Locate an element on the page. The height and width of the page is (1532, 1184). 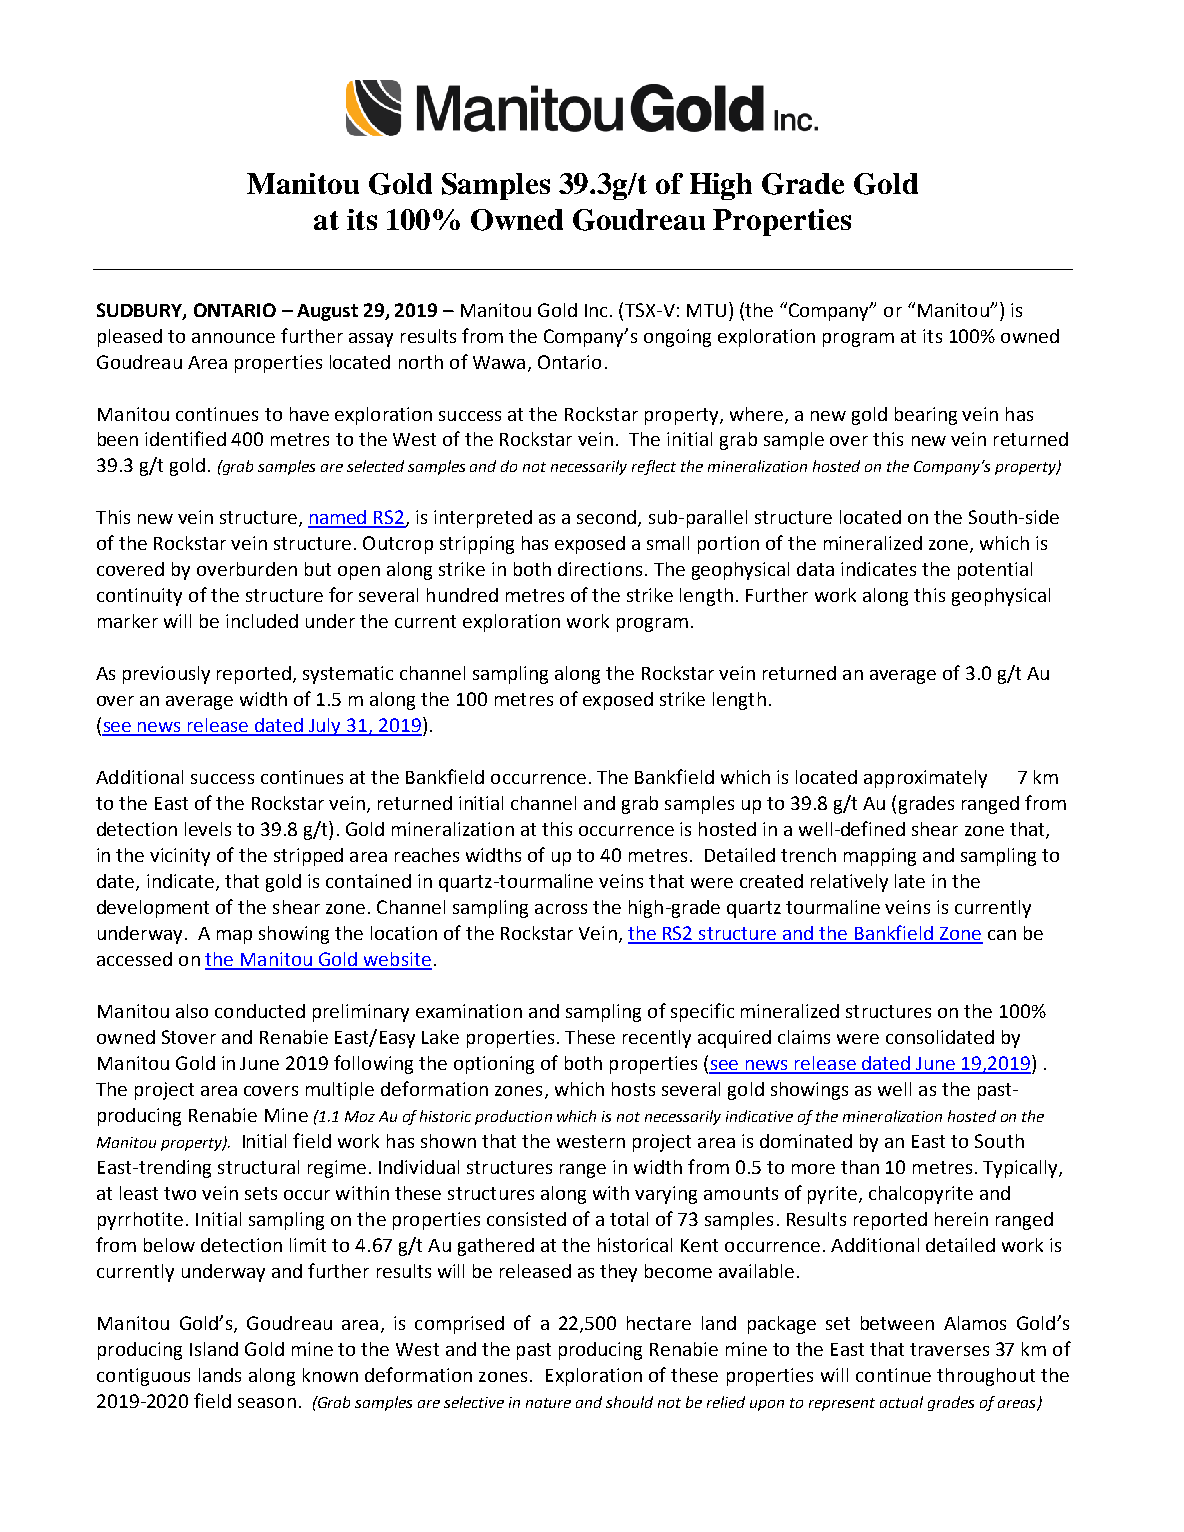
hundred is located at coordinates (462, 595).
